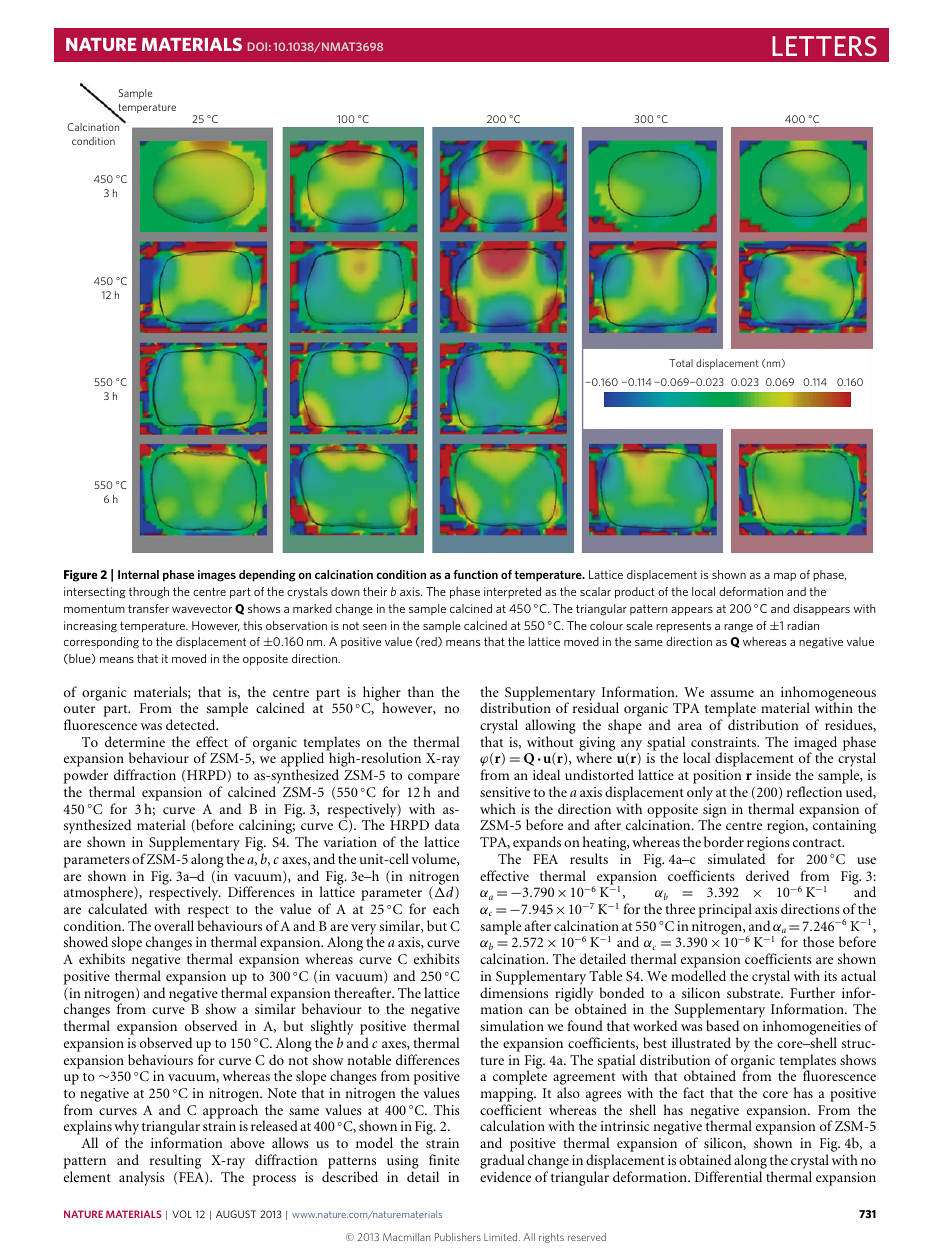 This screenshot has width=952, height=1251. I want to click on determine, so click(135, 741).
